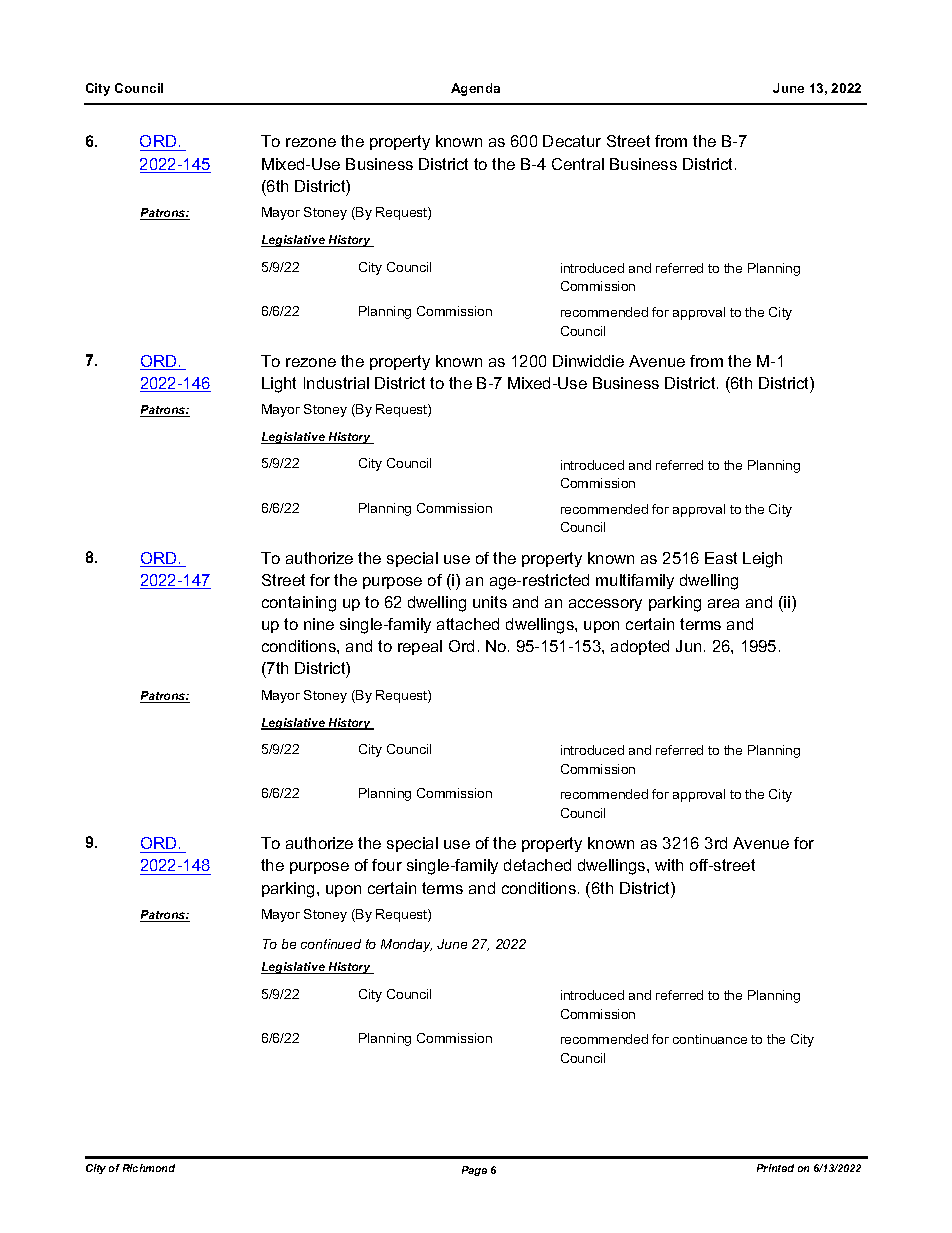  What do you see at coordinates (475, 89) in the screenshot?
I see `Agenda` at bounding box center [475, 89].
